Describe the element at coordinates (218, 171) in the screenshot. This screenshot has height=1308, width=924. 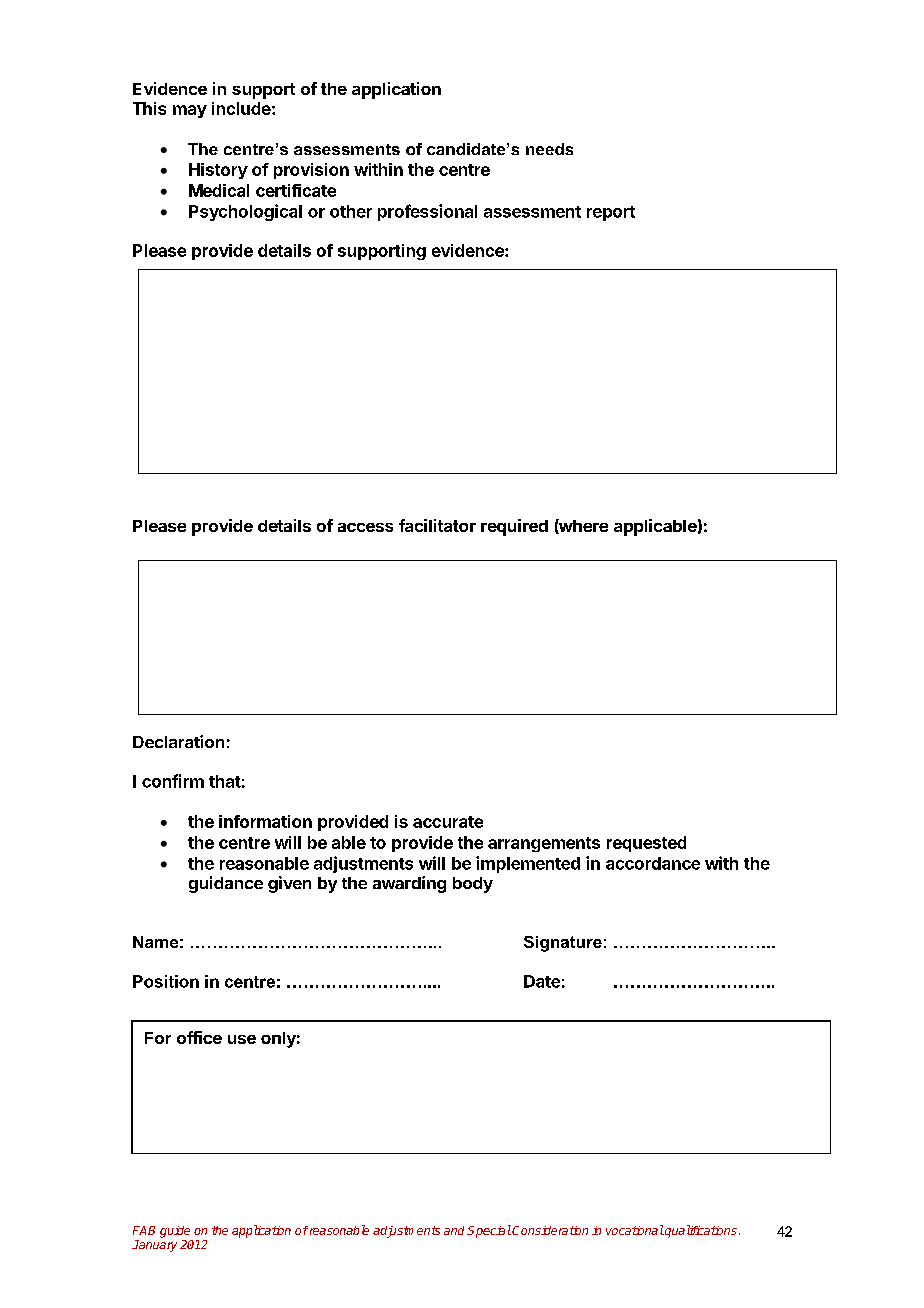
I see `History` at that location.
